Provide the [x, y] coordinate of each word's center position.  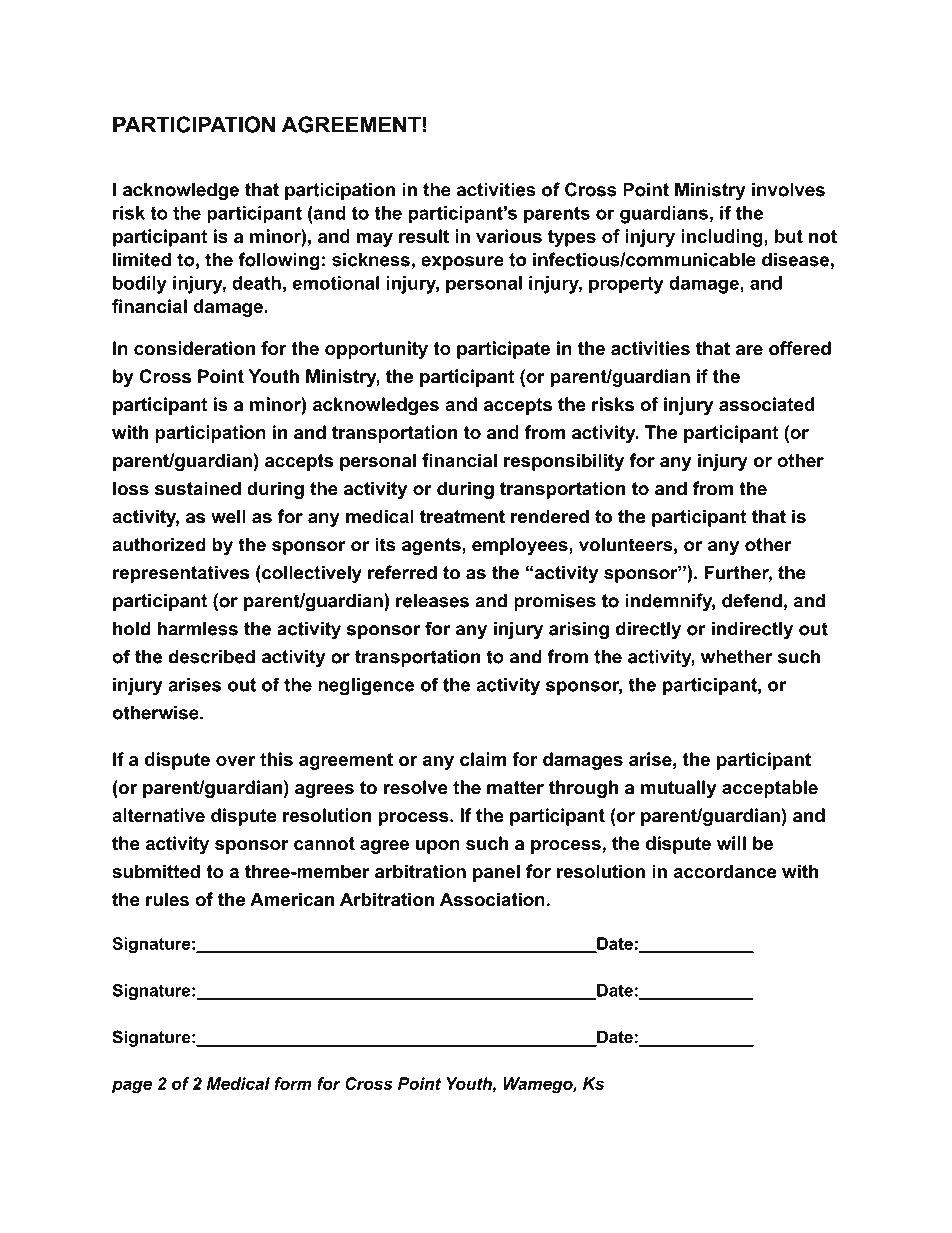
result [424, 236]
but [789, 236]
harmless [198, 628]
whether [737, 656]
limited [142, 259]
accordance [724, 871]
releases [432, 600]
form [293, 1083]
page [132, 1087]
